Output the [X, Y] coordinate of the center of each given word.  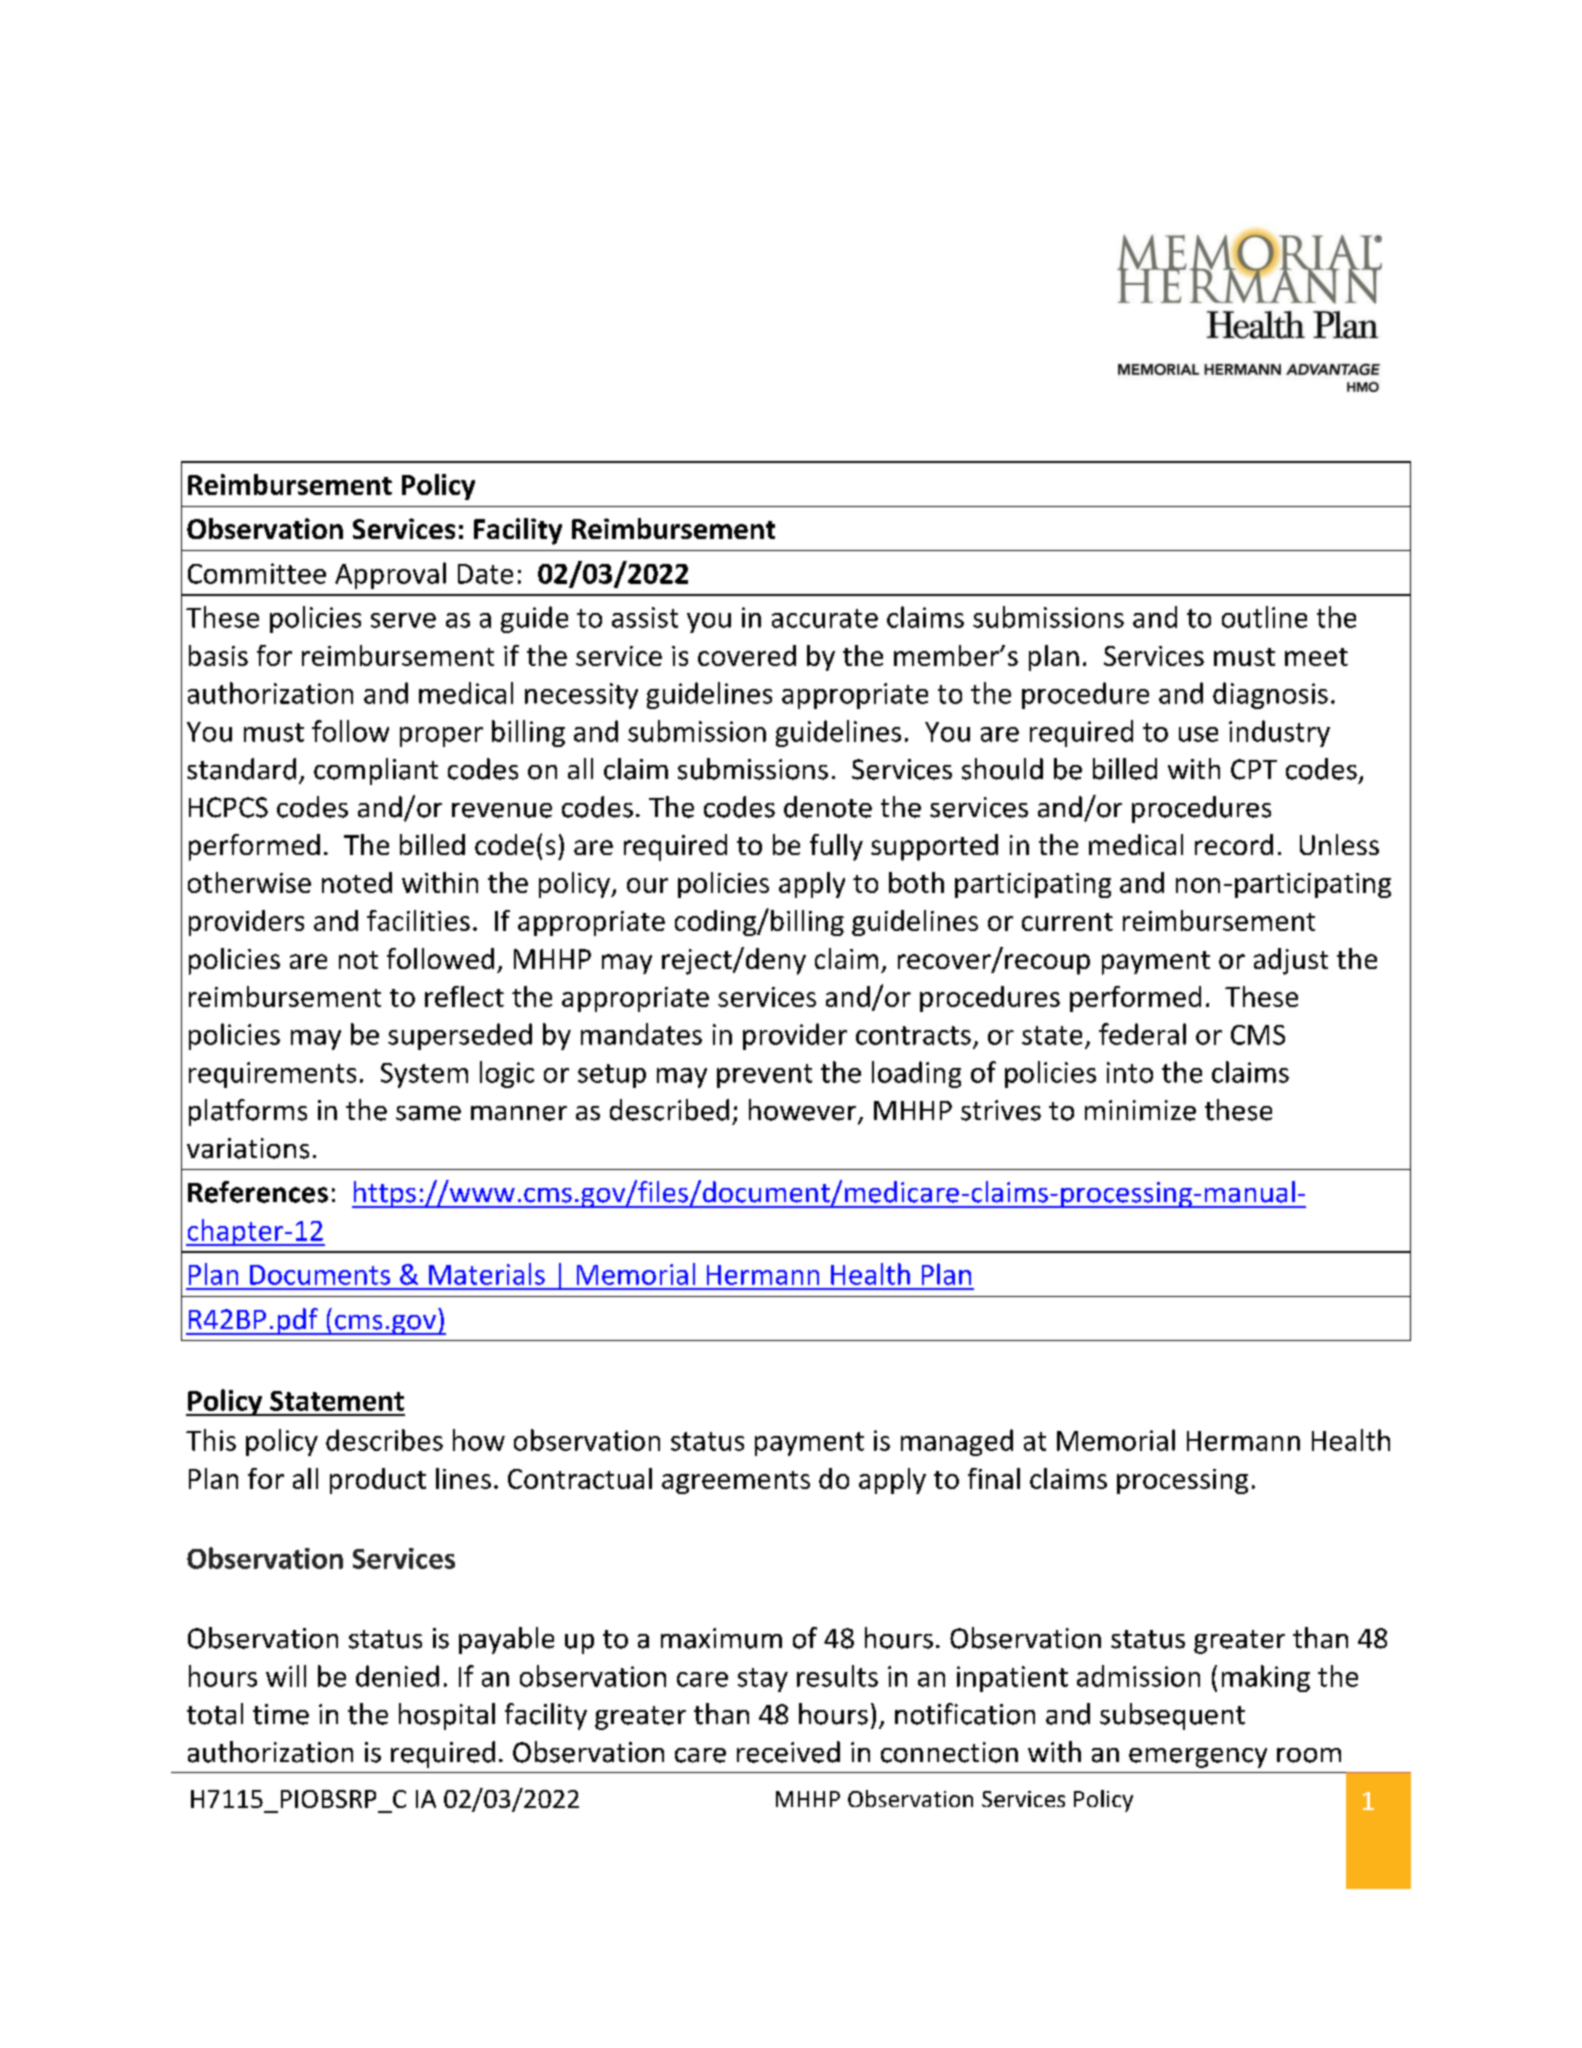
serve [403, 620]
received [788, 1752]
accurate [825, 618]
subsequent [1172, 1716]
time [281, 1714]
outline [1264, 617]
